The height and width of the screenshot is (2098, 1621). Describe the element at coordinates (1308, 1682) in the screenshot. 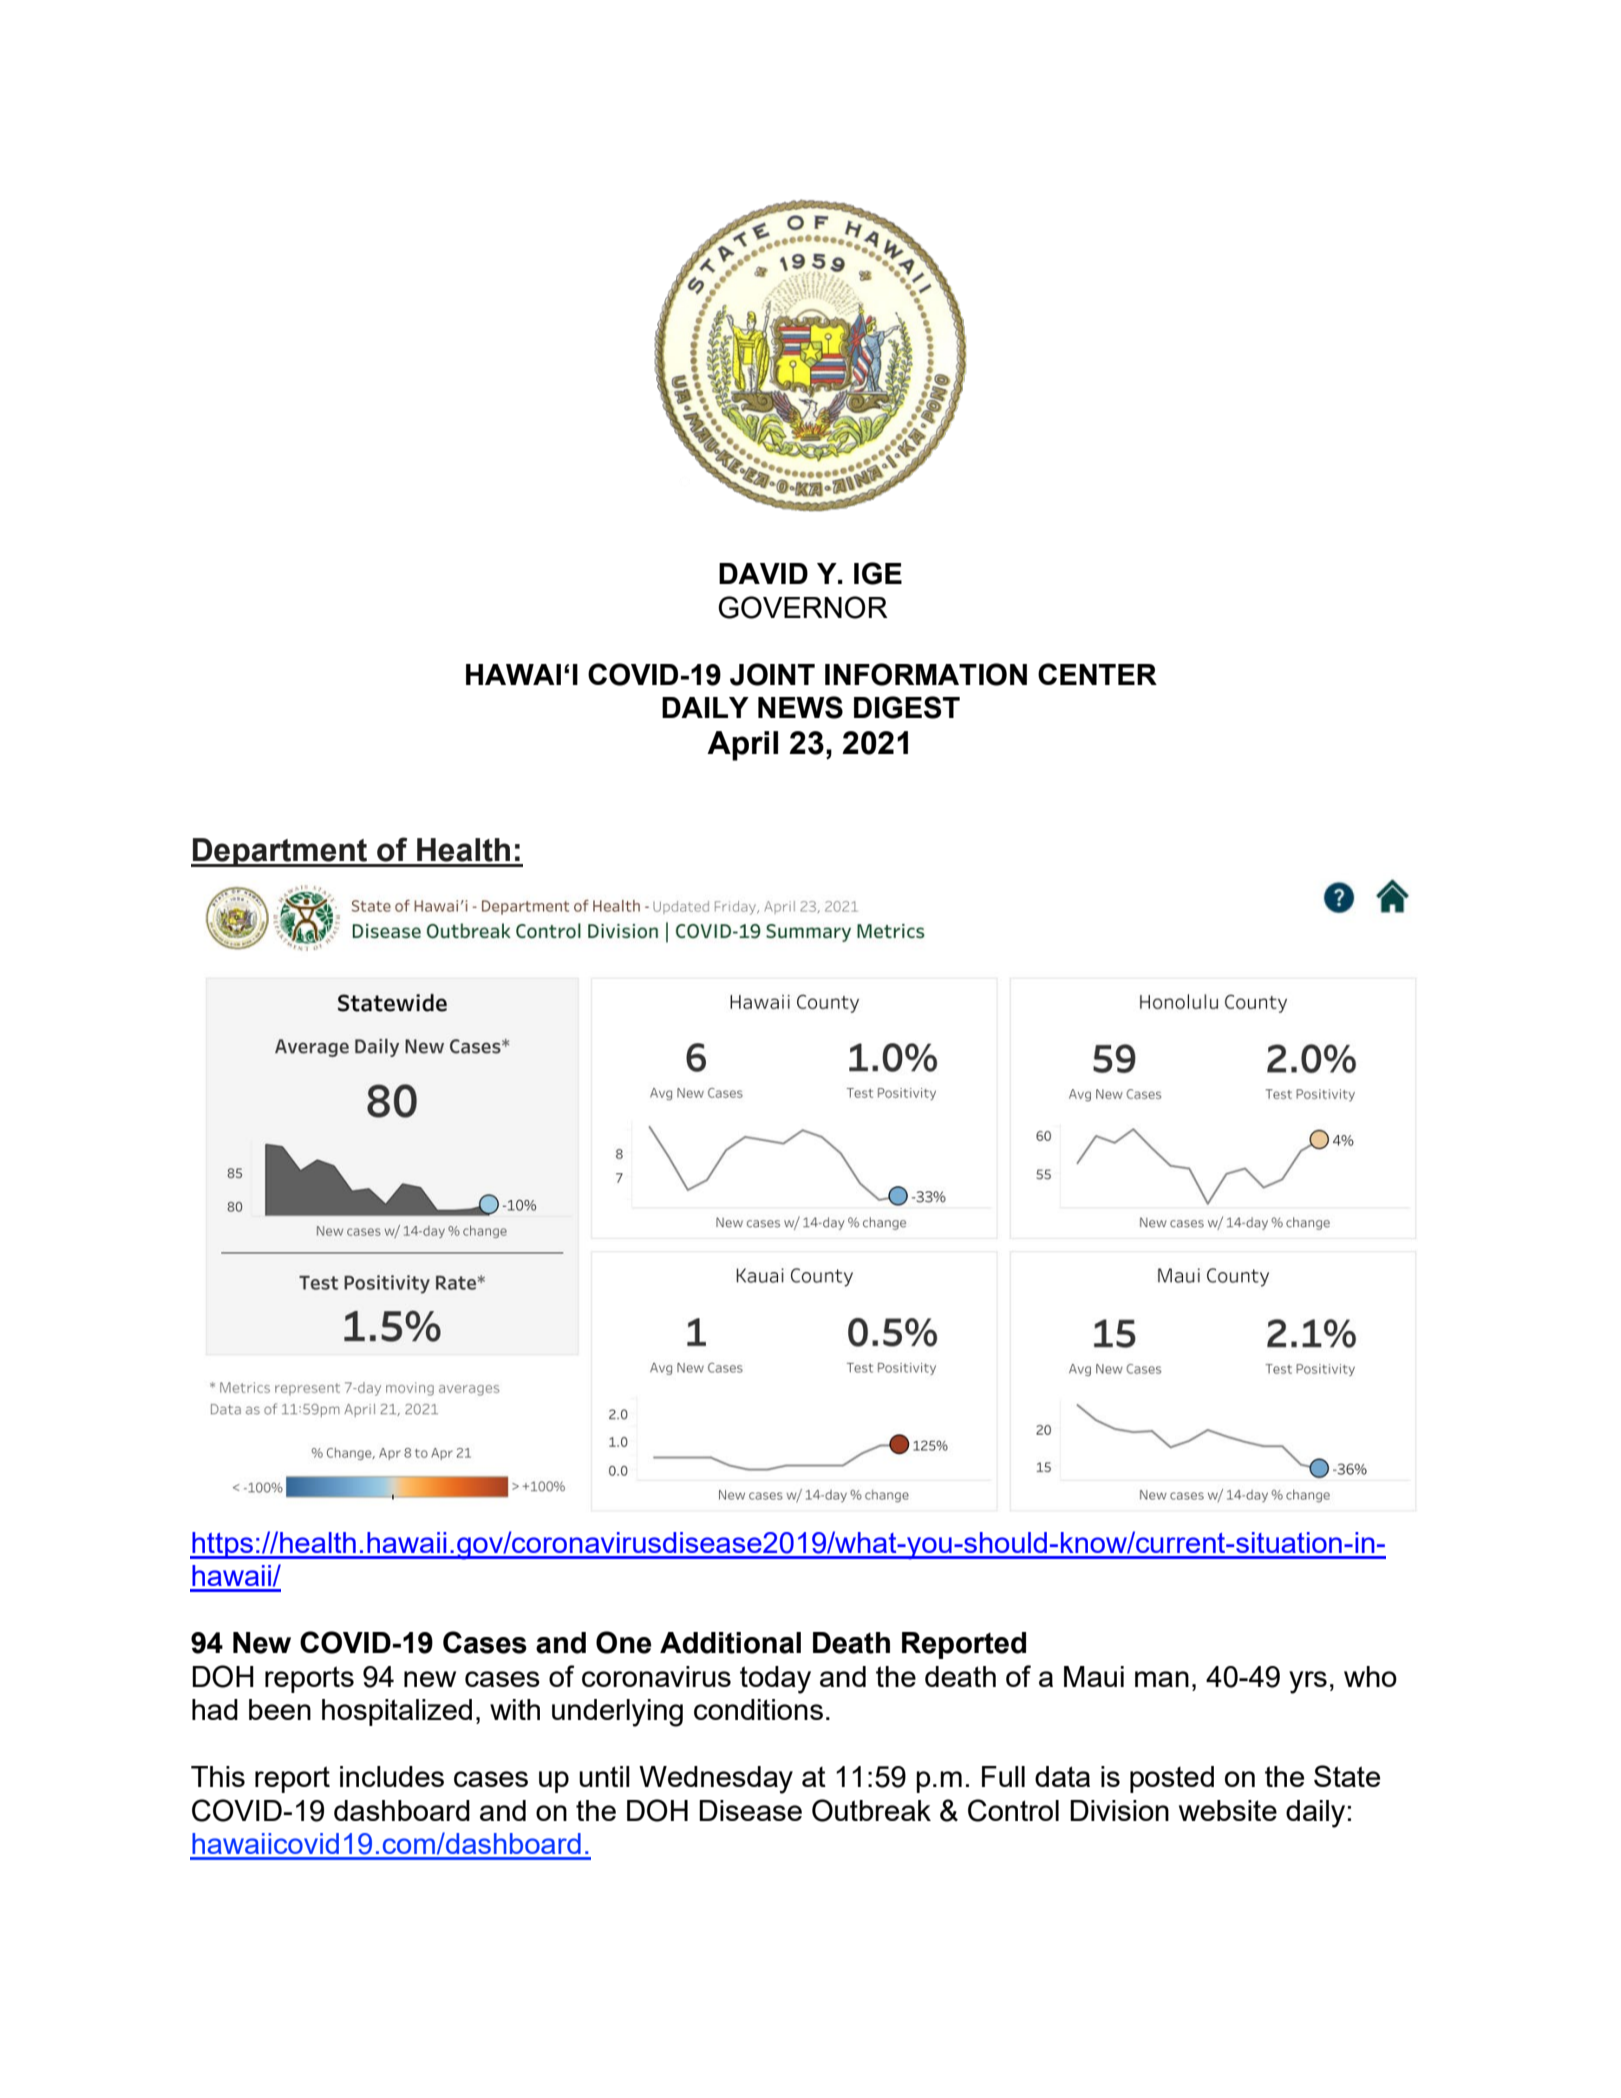

I see `yrs` at that location.
